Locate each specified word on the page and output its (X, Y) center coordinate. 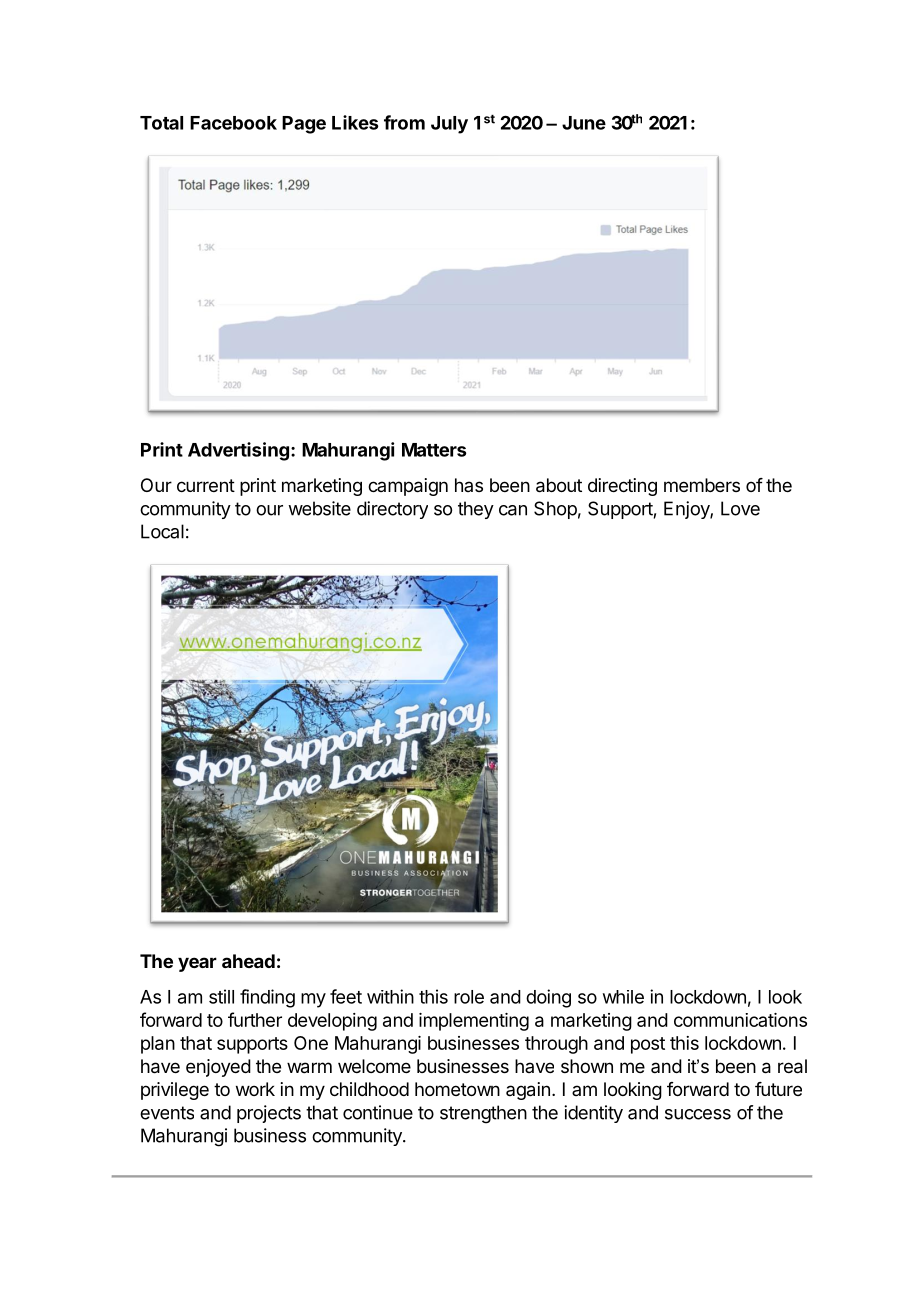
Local (162, 531)
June (584, 123)
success (698, 1114)
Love (740, 508)
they (476, 510)
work (255, 1089)
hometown (457, 1089)
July (449, 125)
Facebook (233, 123)
